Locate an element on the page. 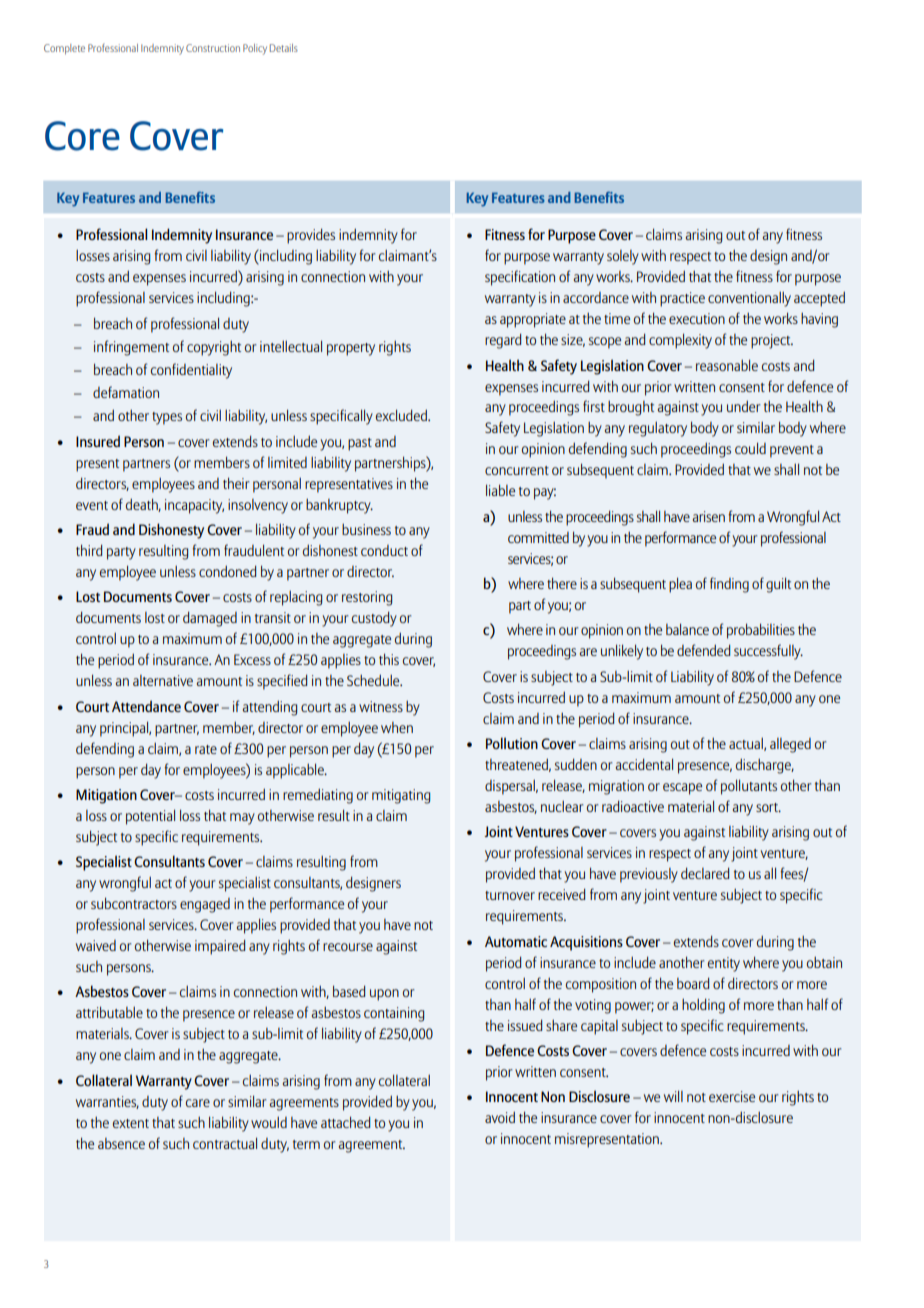  turnover is located at coordinates (510, 895).
